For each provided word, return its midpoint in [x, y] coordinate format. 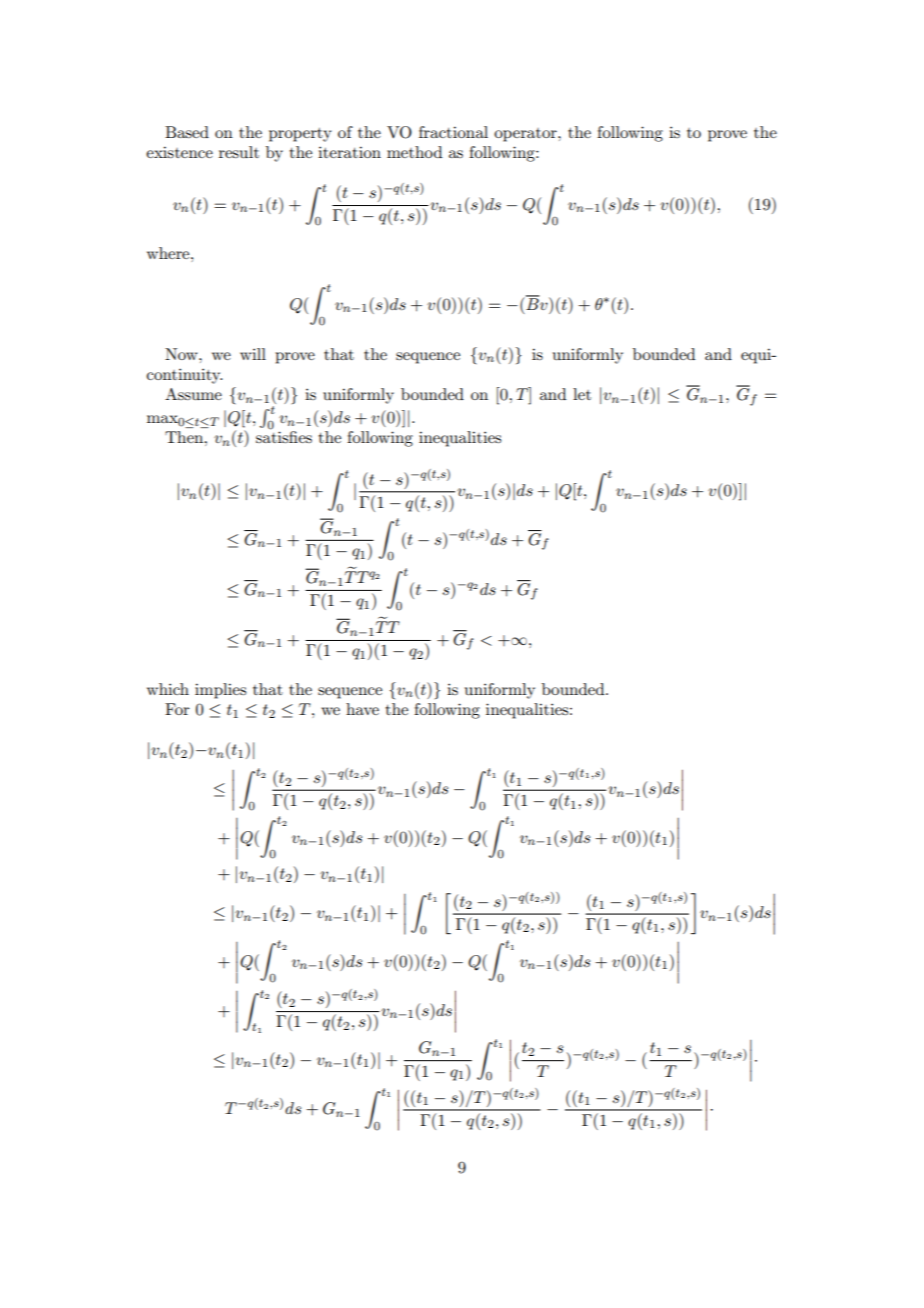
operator [526, 135]
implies [220, 691]
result [239, 152]
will [253, 354]
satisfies [284, 436]
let [582, 394]
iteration [349, 152]
